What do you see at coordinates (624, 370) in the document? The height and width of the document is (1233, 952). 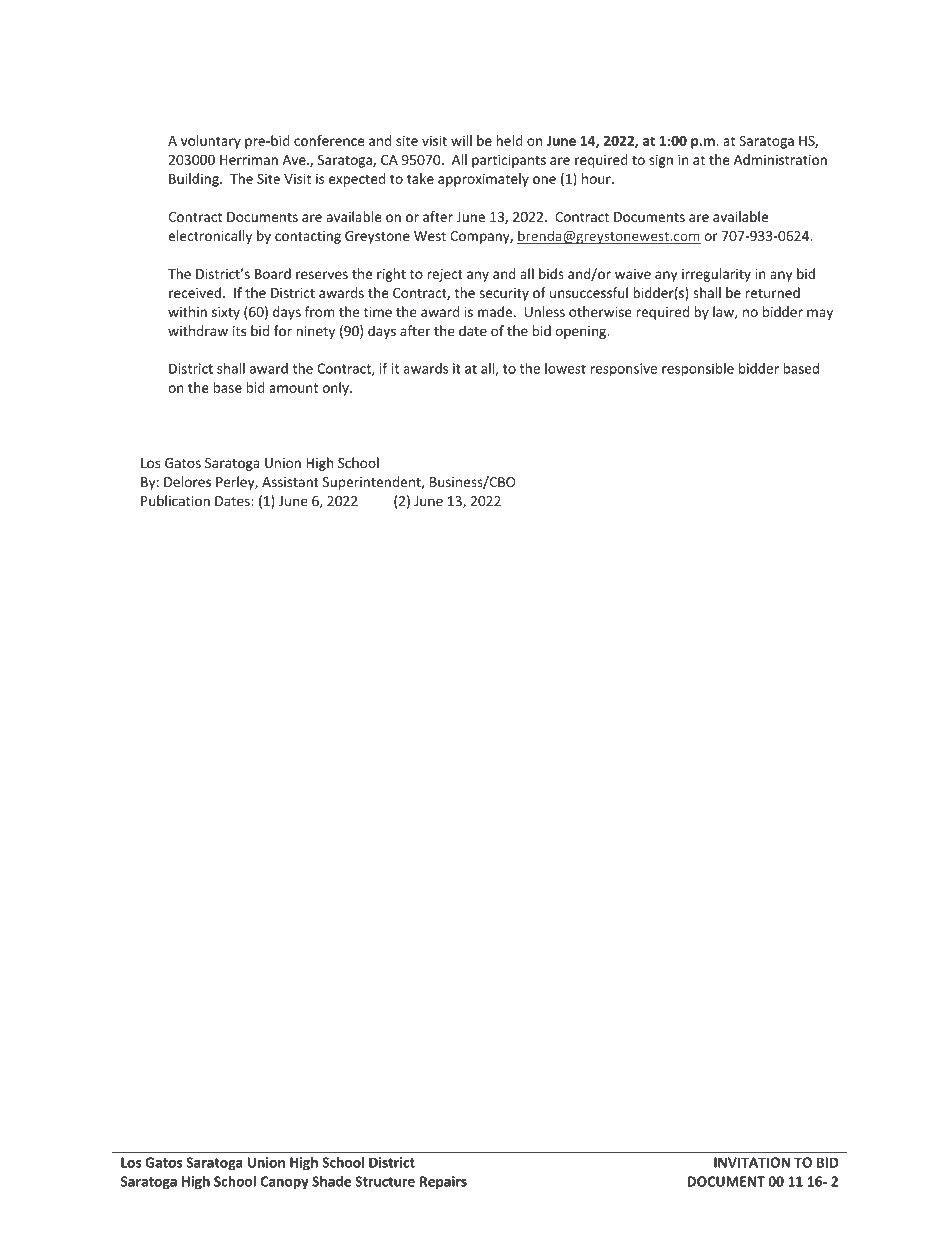 I see `responsive` at bounding box center [624, 370].
